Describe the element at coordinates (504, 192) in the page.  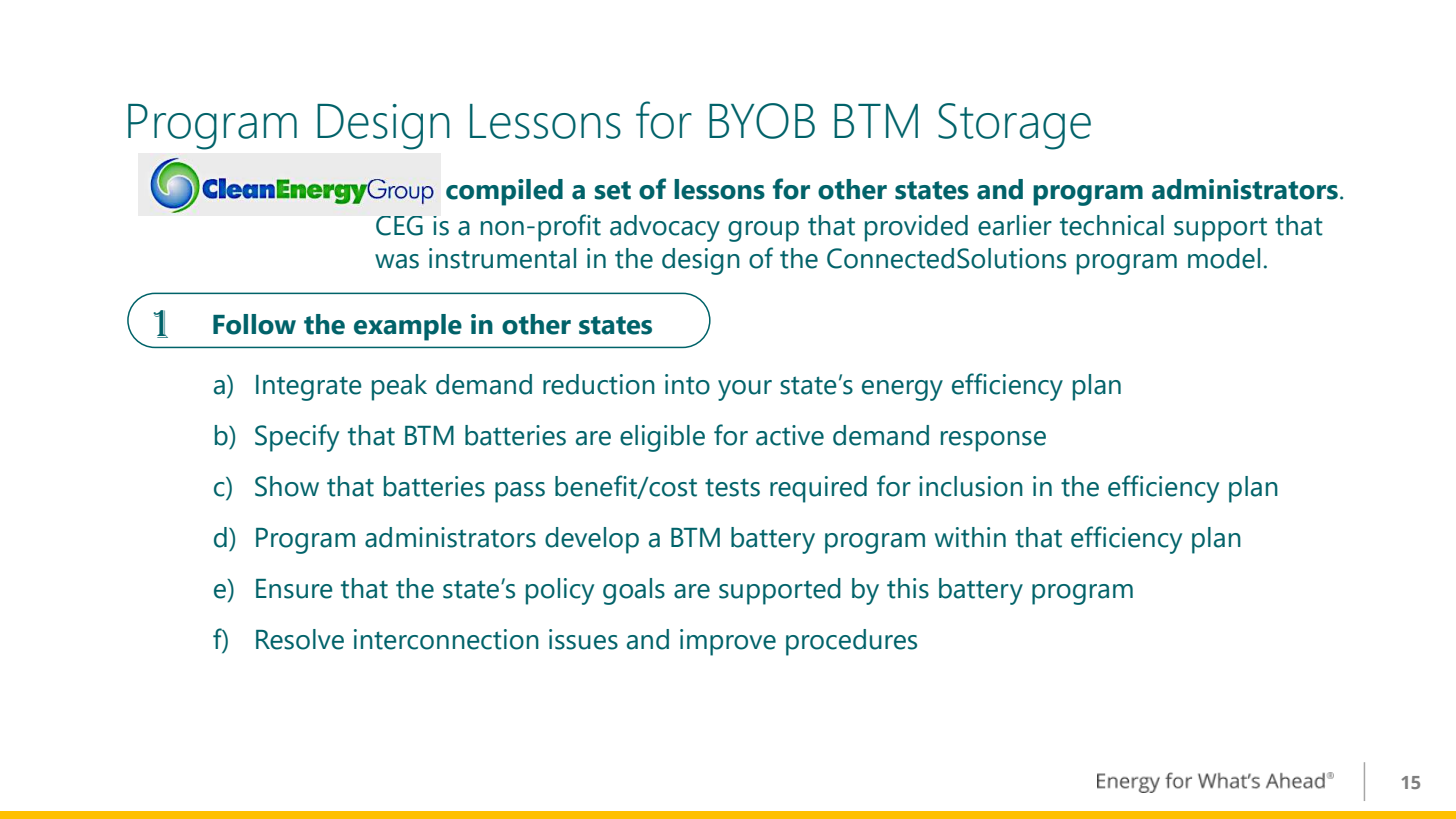
I see `compiled` at that location.
